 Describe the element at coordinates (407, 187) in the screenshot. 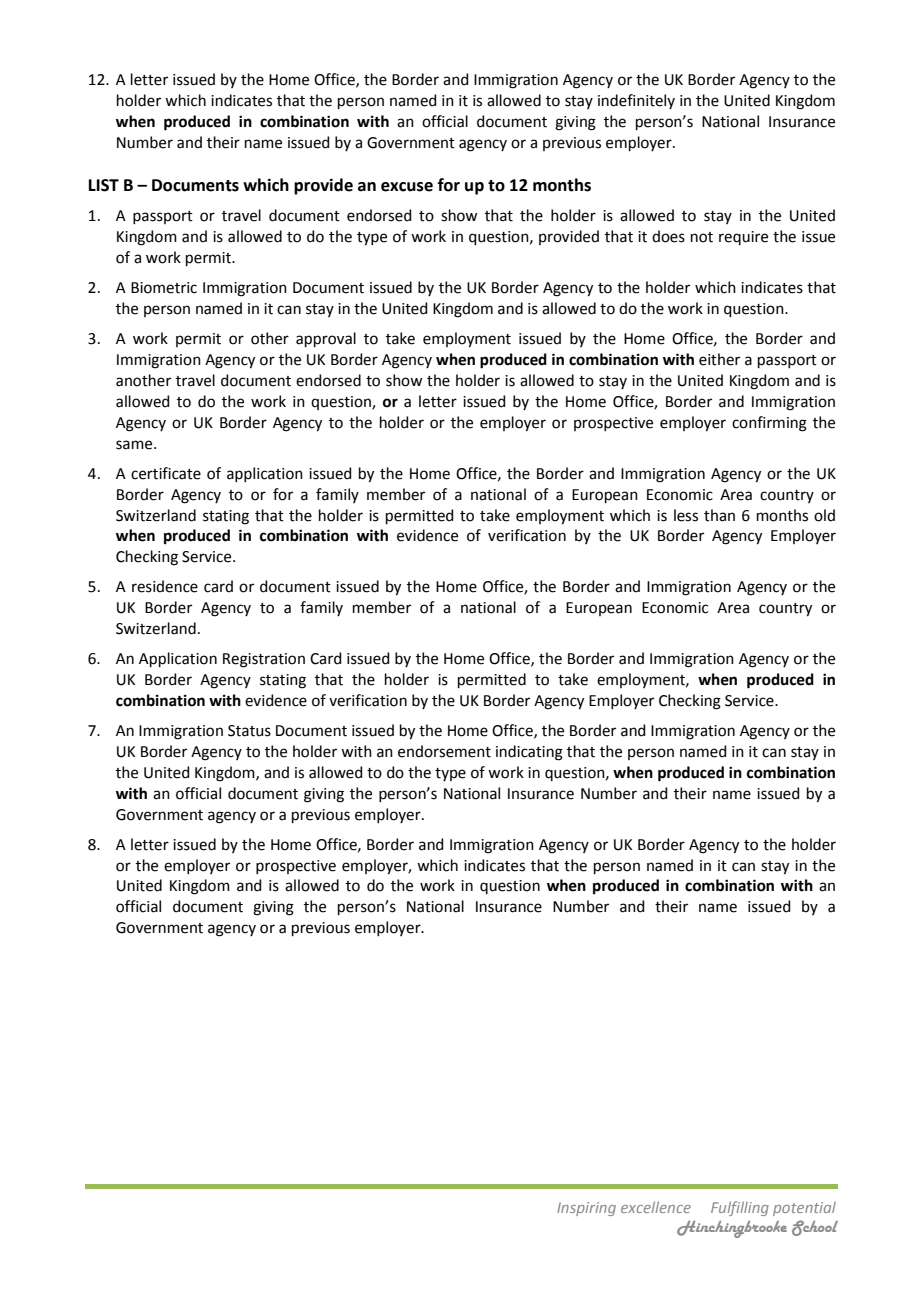

I see `excuse` at that location.
